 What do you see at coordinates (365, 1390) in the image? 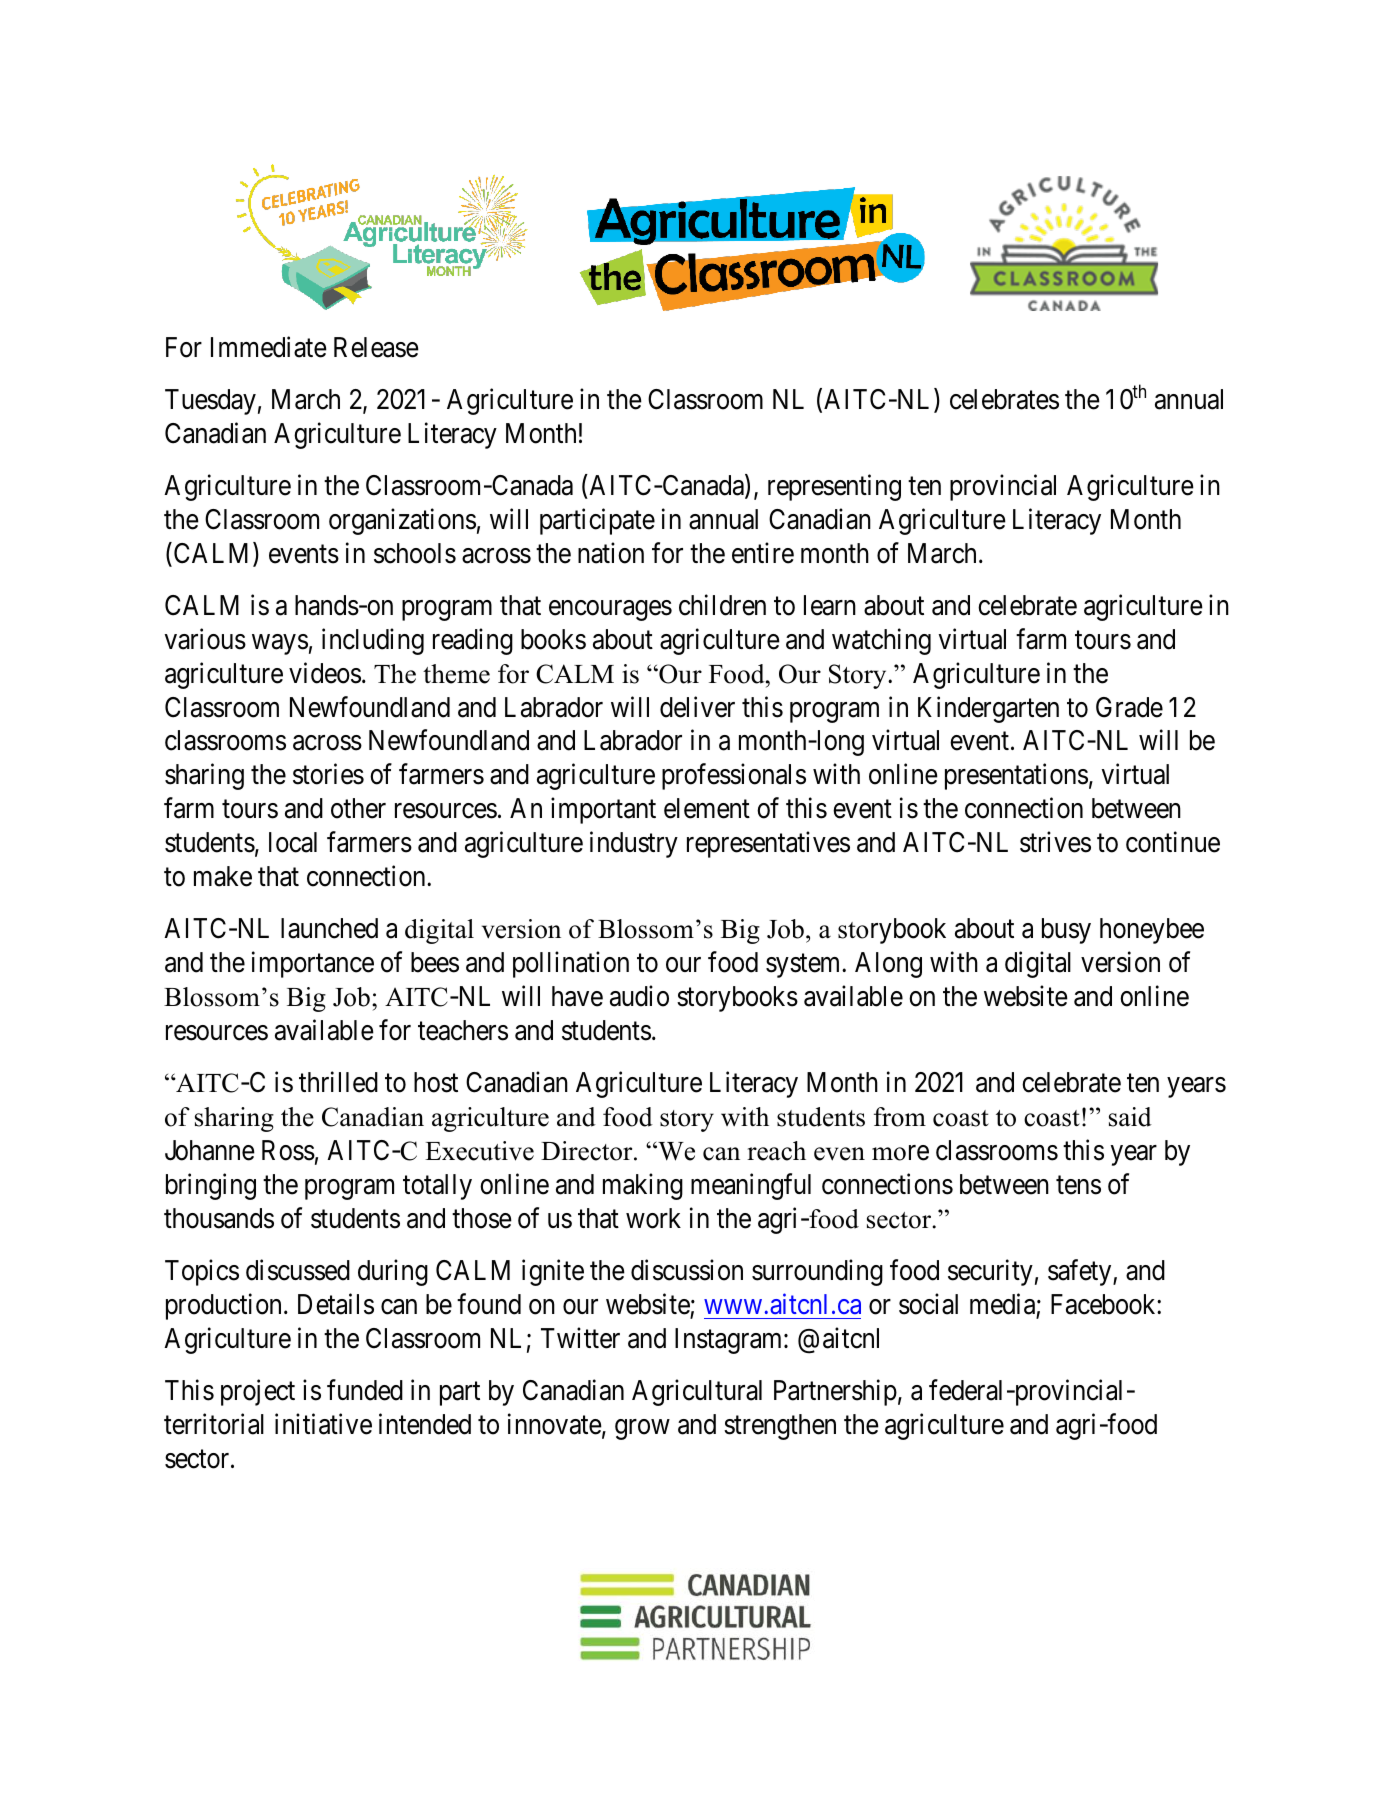
I see `funded` at bounding box center [365, 1390].
